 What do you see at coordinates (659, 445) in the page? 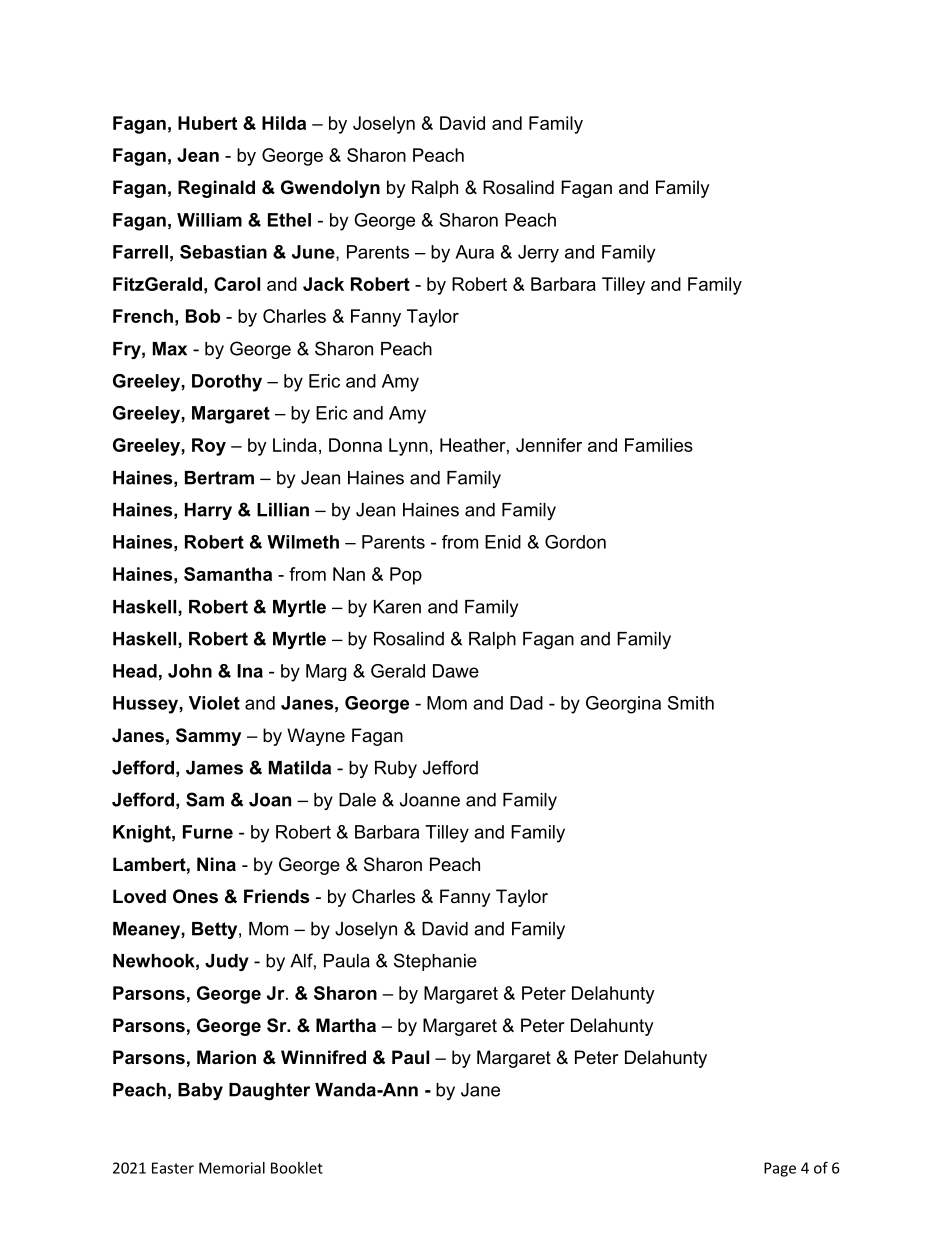
I see `Families` at bounding box center [659, 445].
